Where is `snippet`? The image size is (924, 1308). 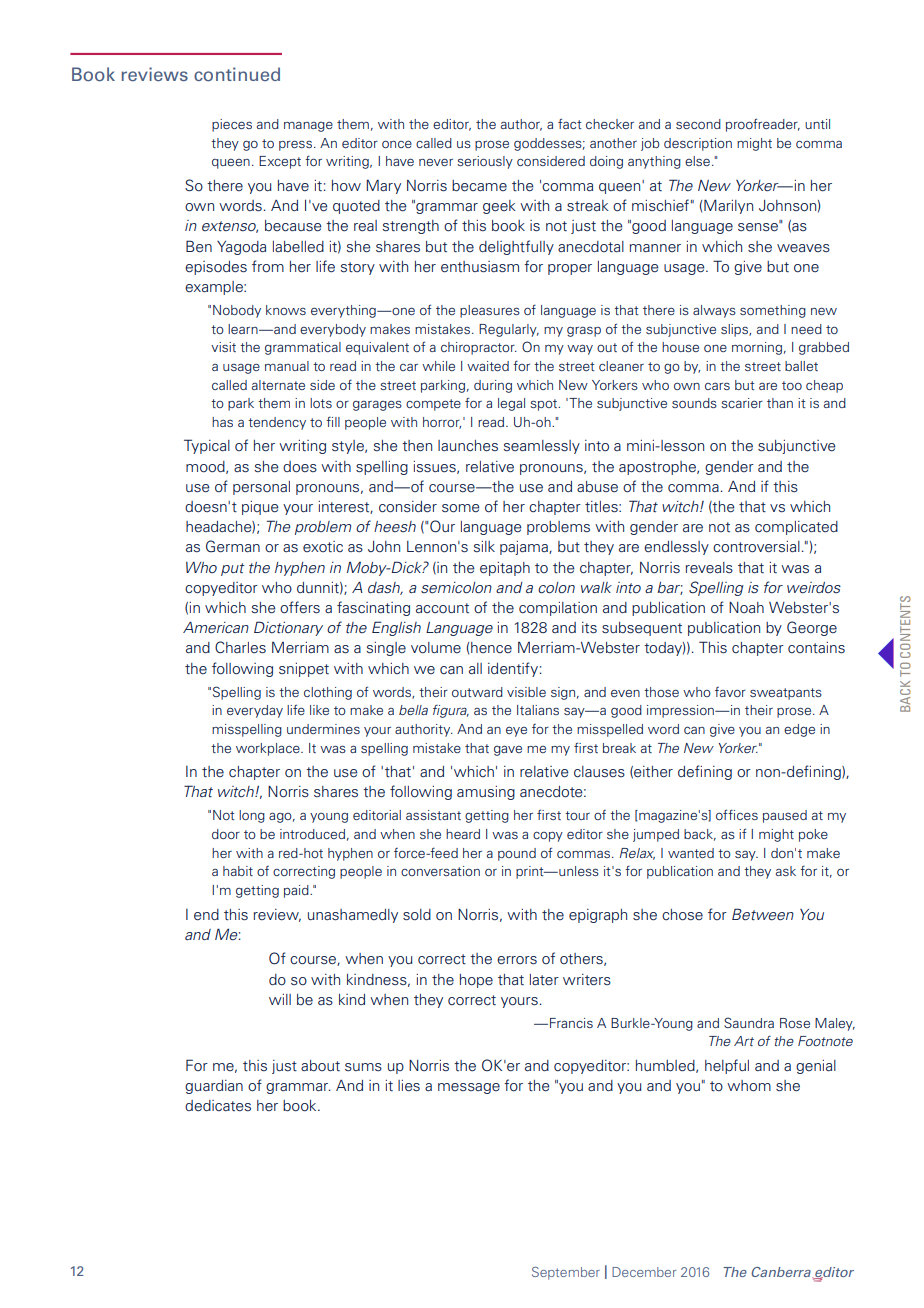
snippet is located at coordinates (304, 670).
